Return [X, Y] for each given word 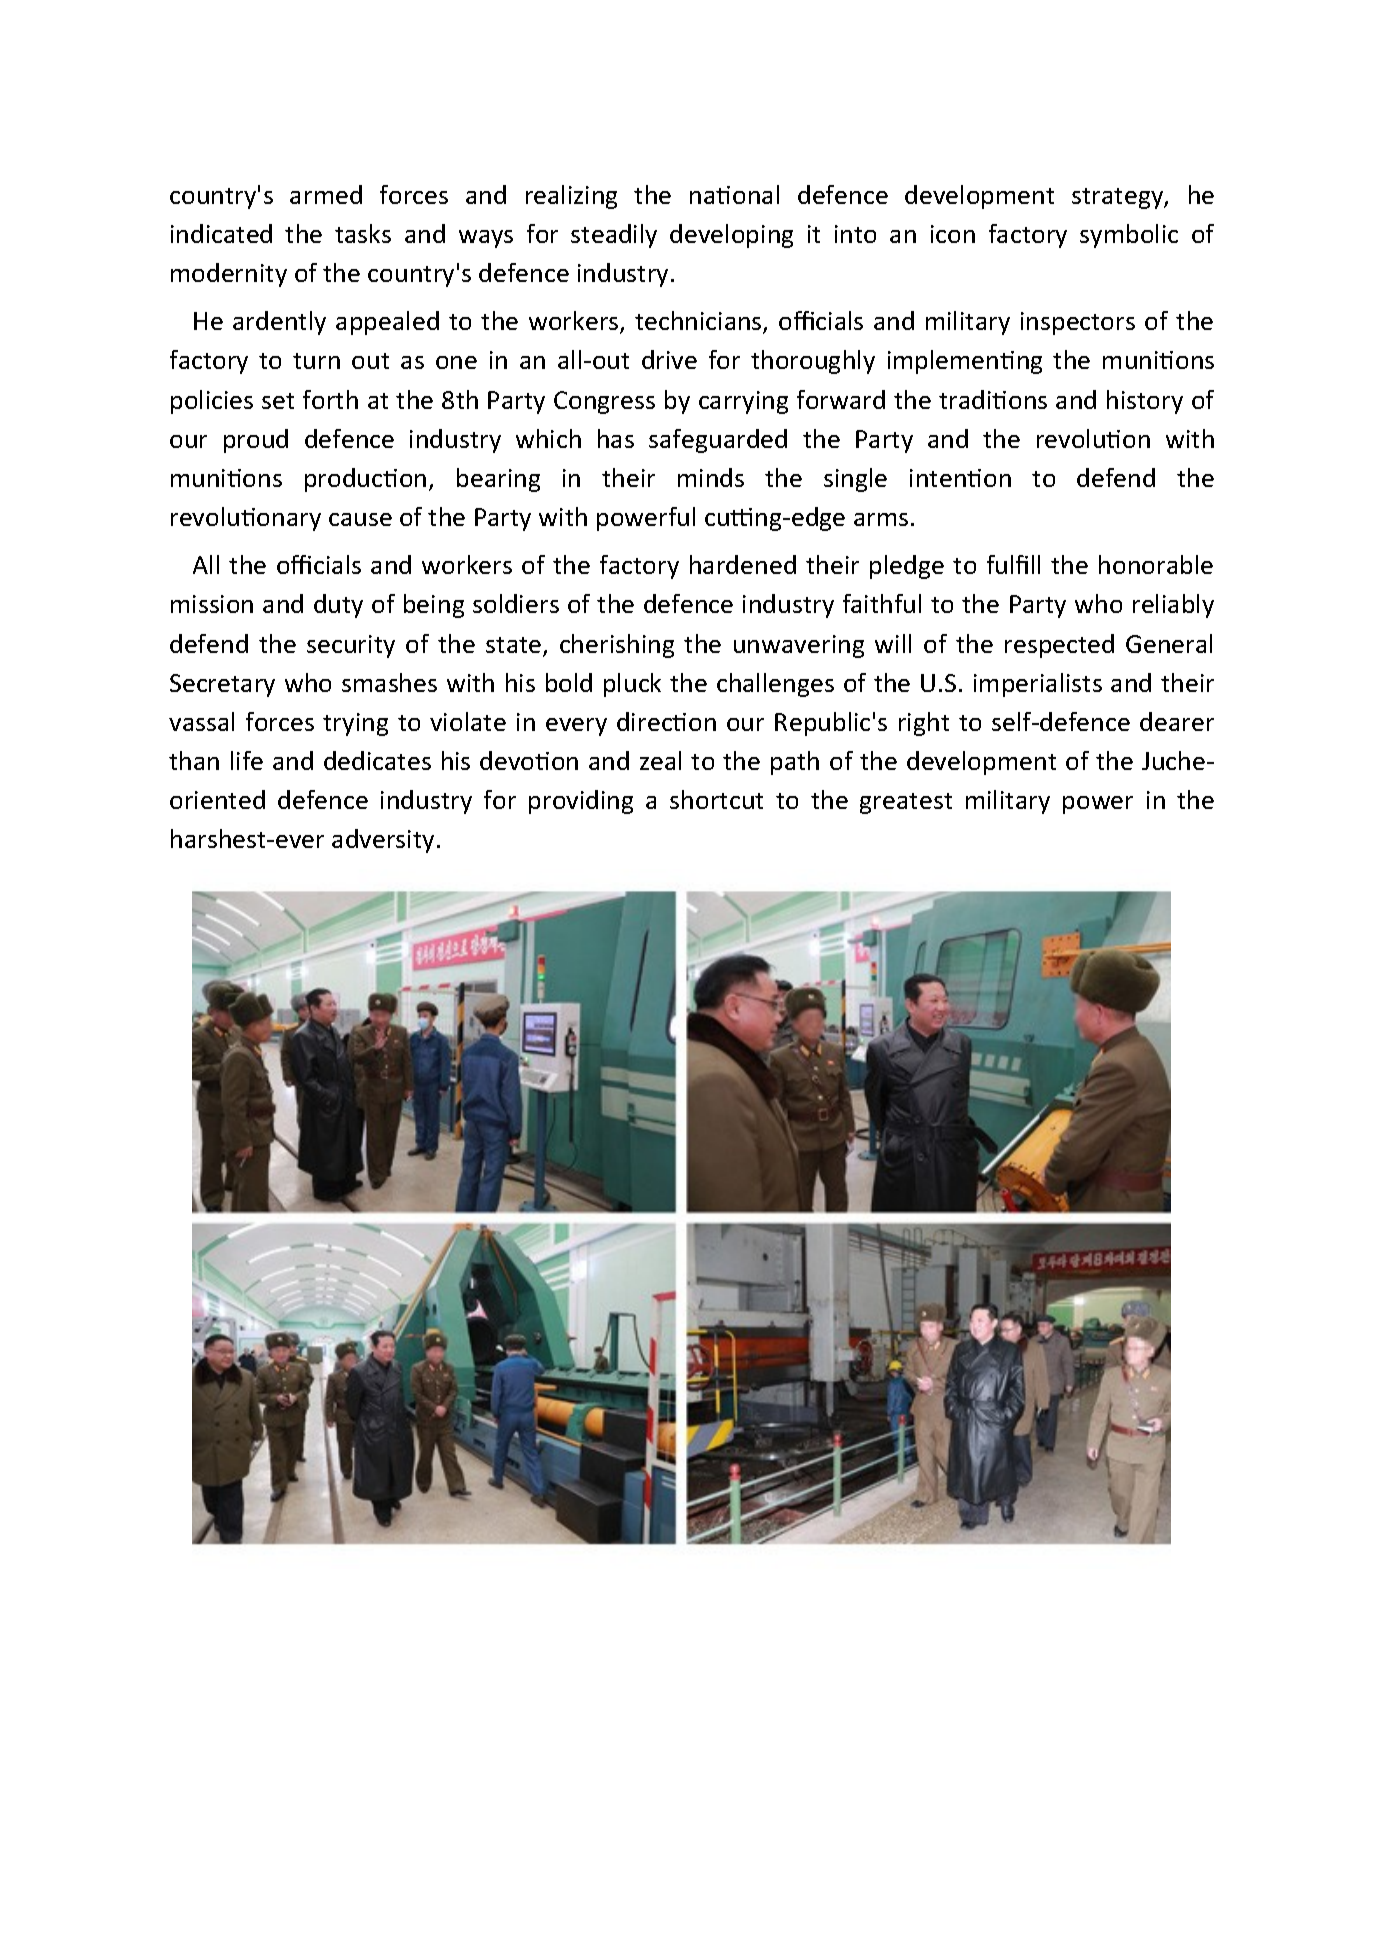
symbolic [1129, 236]
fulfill [1013, 564]
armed [326, 194]
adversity [383, 841]
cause [360, 519]
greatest [906, 803]
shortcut [716, 799]
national [734, 194]
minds [711, 477]
